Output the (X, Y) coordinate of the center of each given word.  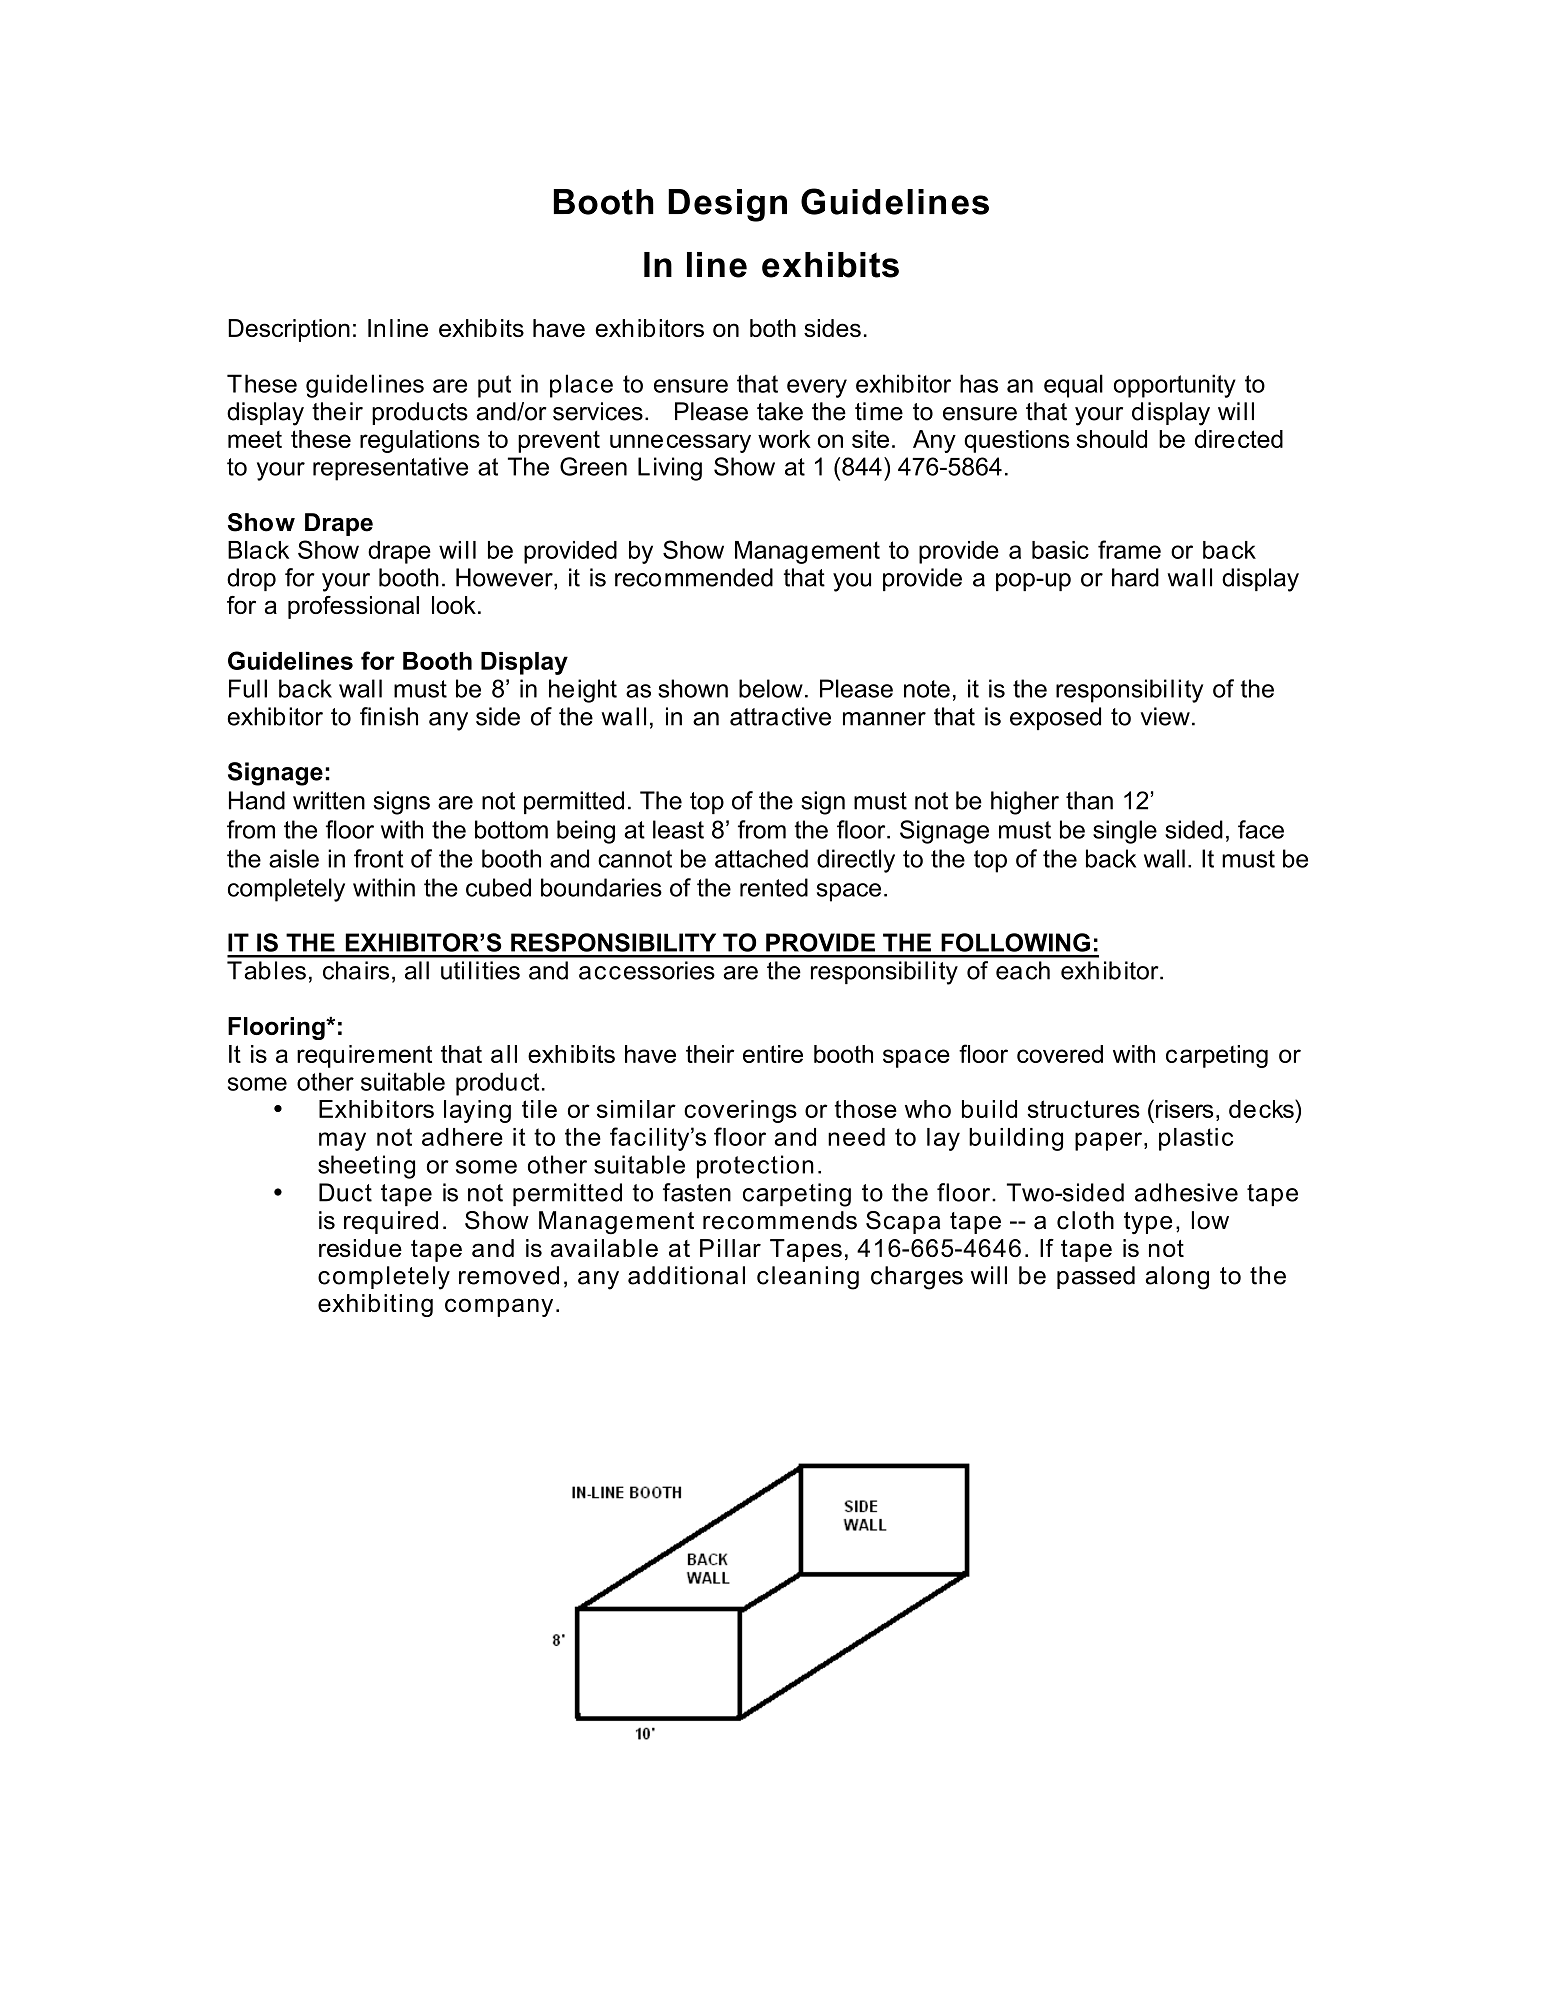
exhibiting (375, 1305)
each (1023, 970)
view (1165, 716)
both (773, 328)
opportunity (1175, 386)
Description (289, 330)
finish (389, 716)
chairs (356, 970)
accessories (647, 970)
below (771, 688)
